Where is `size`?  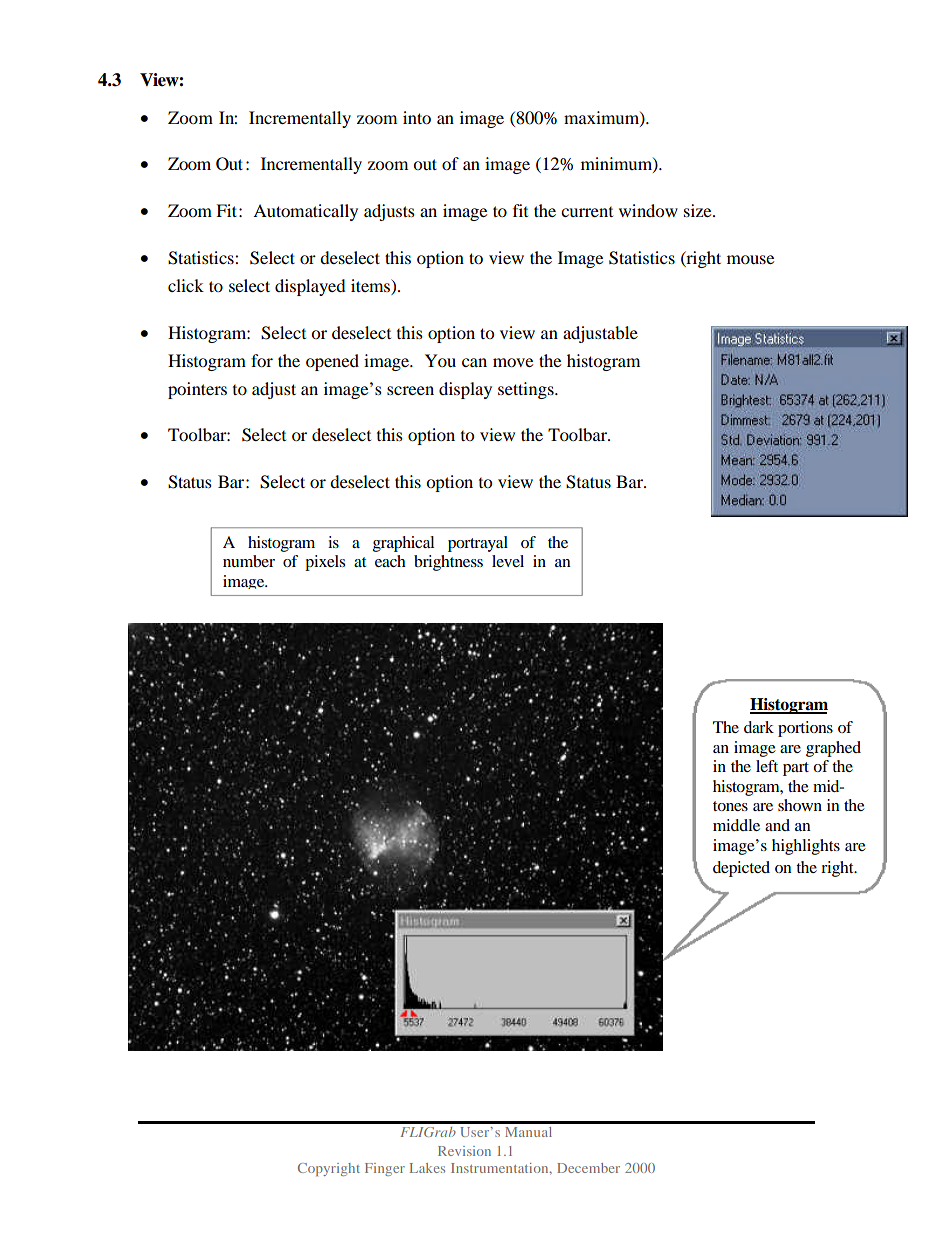 size is located at coordinates (699, 210).
